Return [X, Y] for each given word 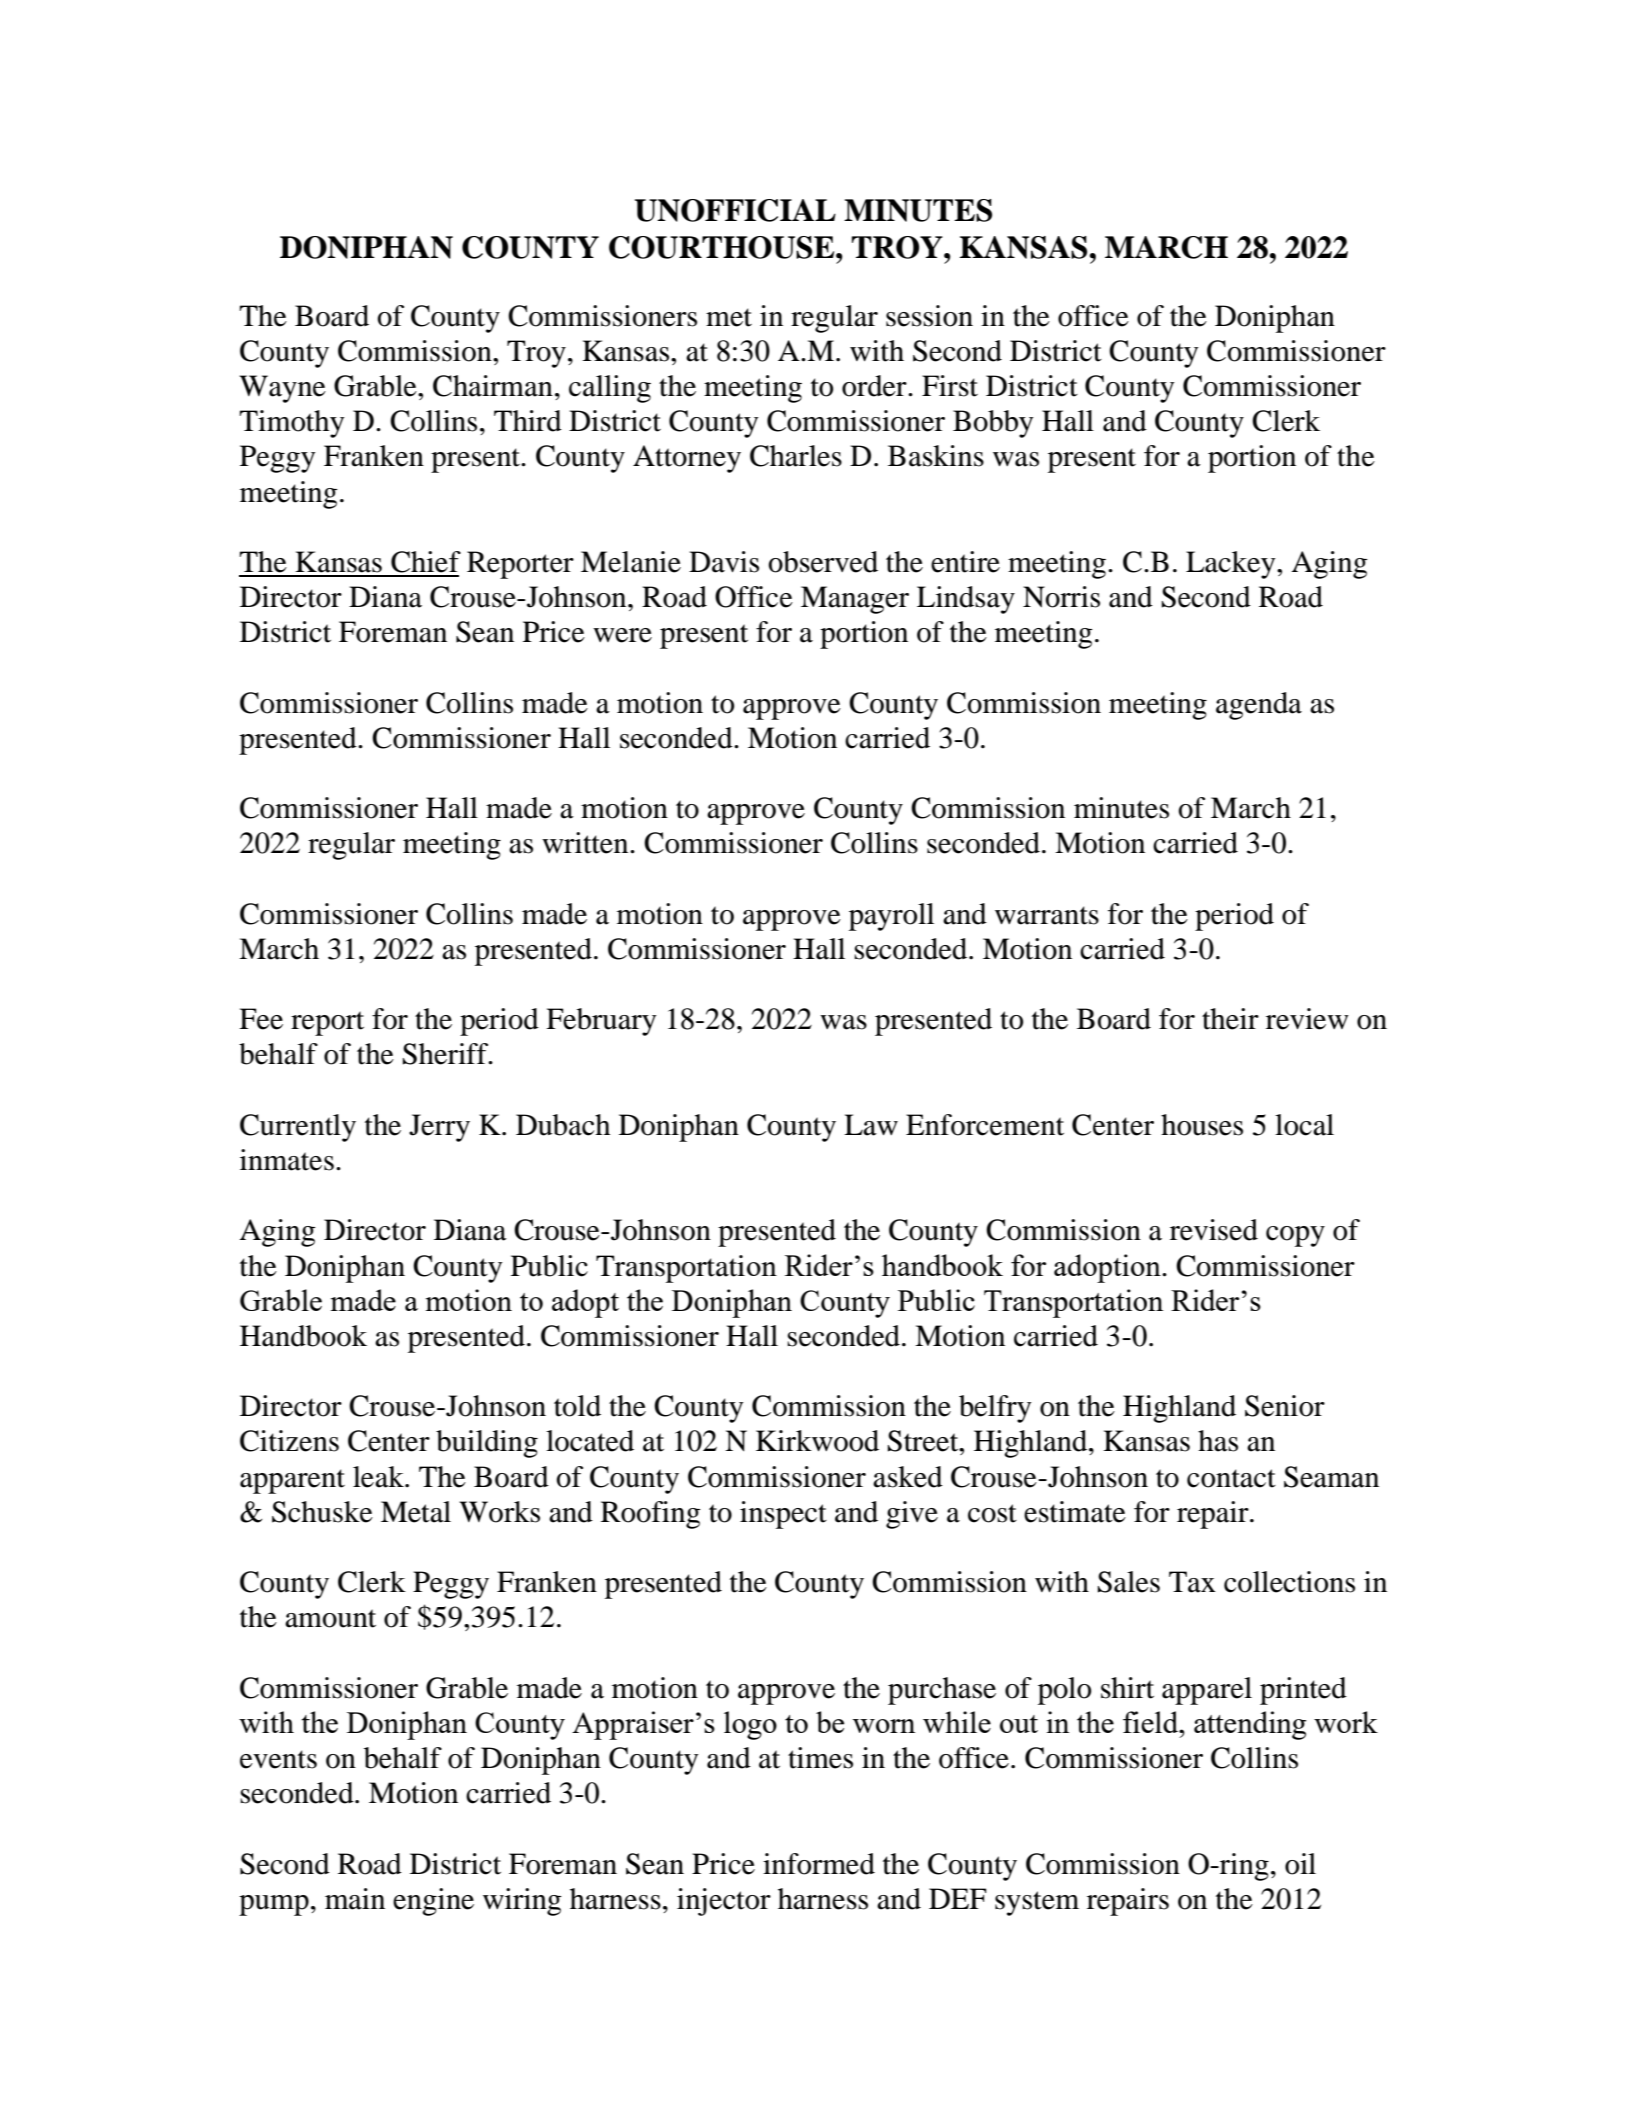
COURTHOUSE [723, 247]
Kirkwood [817, 1441]
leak [379, 1477]
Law [871, 1125]
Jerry [439, 1128]
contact [1231, 1478]
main [355, 1899]
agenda [1259, 706]
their [1230, 1019]
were [622, 635]
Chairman [493, 386]
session [929, 316]
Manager [855, 600]
